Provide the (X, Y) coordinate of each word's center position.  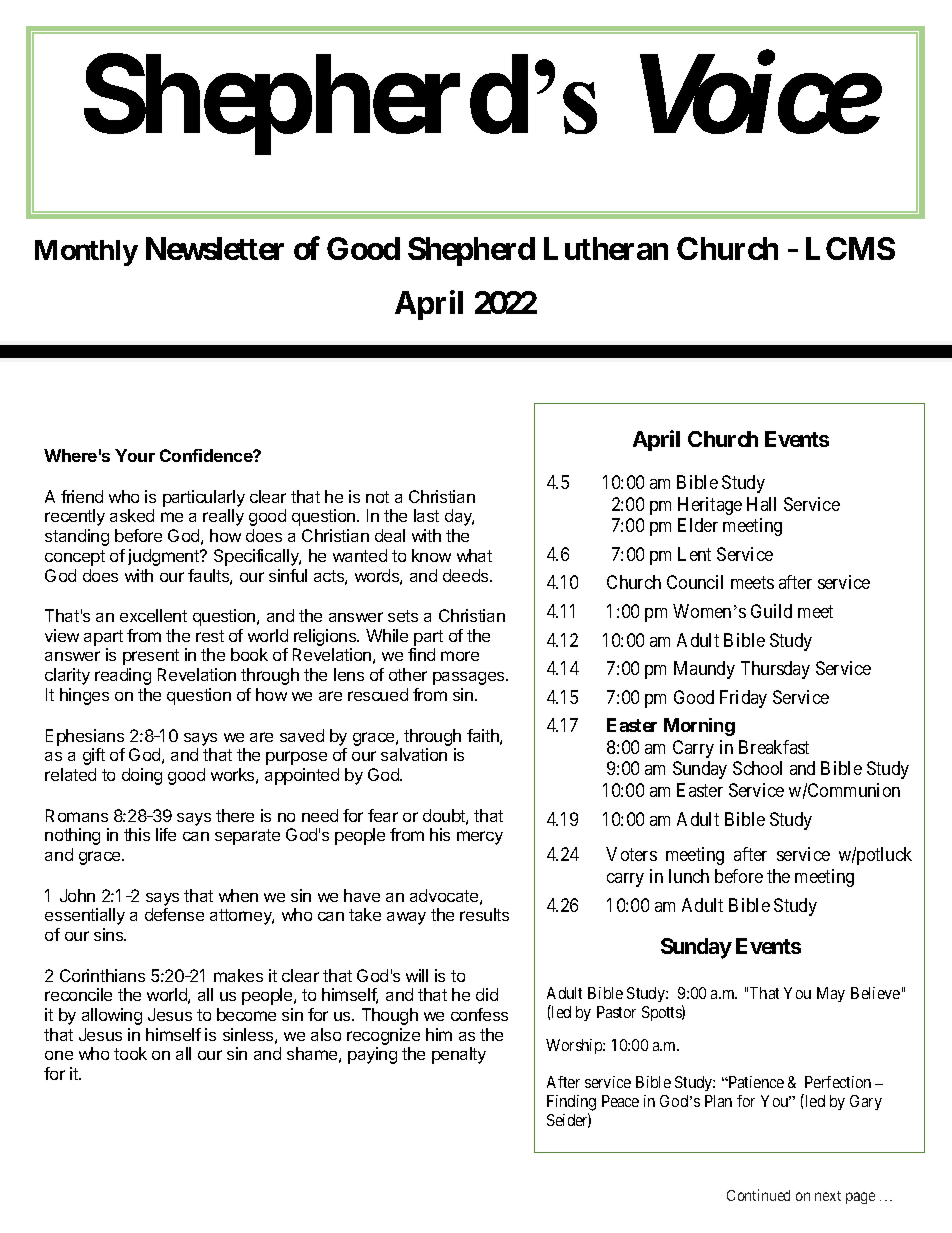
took (130, 1053)
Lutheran (606, 248)
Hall (761, 504)
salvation (414, 754)
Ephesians (85, 737)
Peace (620, 1101)
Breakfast (774, 747)
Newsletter (215, 248)
